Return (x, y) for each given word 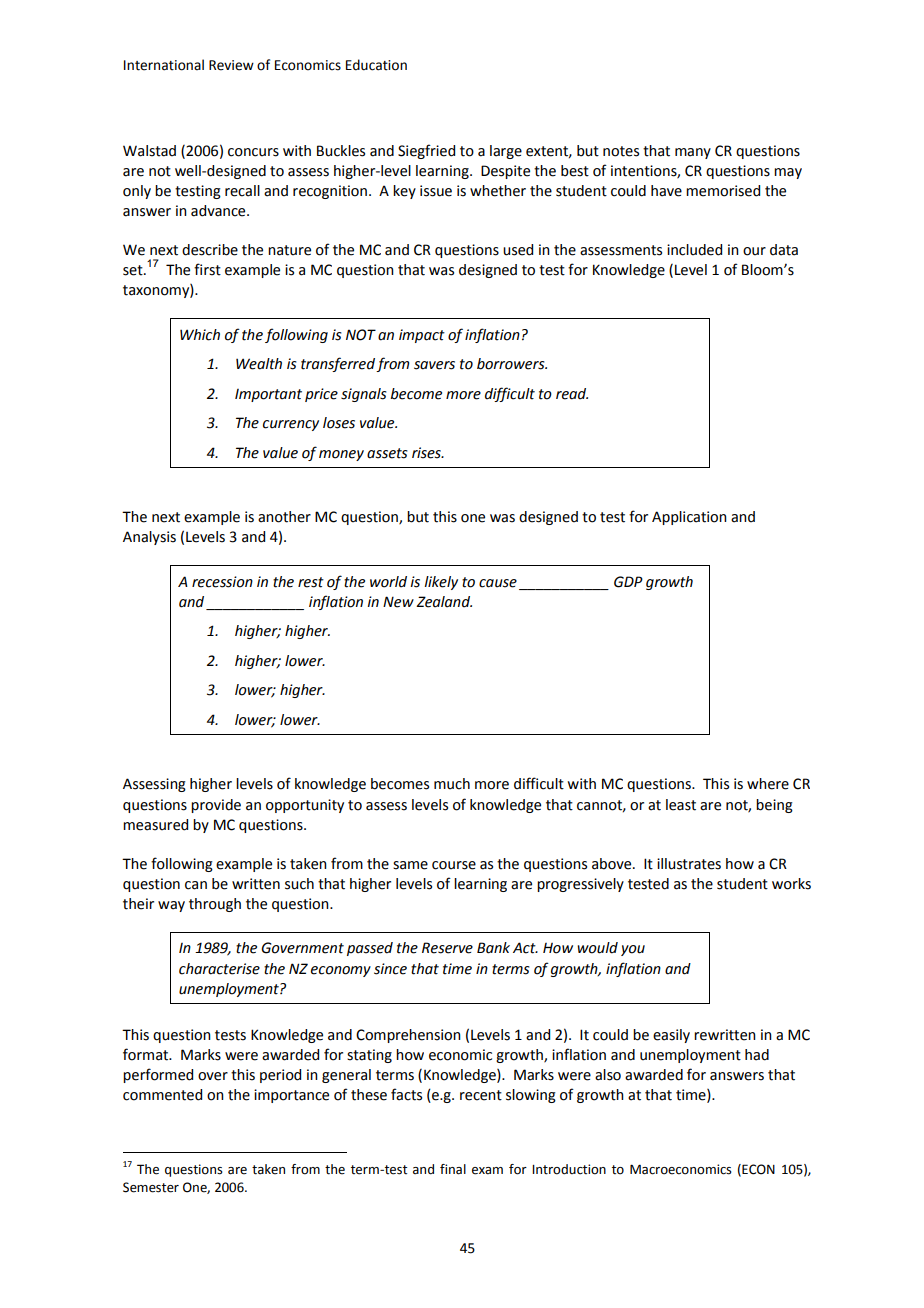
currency (291, 425)
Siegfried (426, 151)
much (452, 784)
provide (216, 806)
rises (427, 453)
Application (689, 518)
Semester (151, 1187)
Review (231, 65)
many (693, 153)
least (681, 805)
